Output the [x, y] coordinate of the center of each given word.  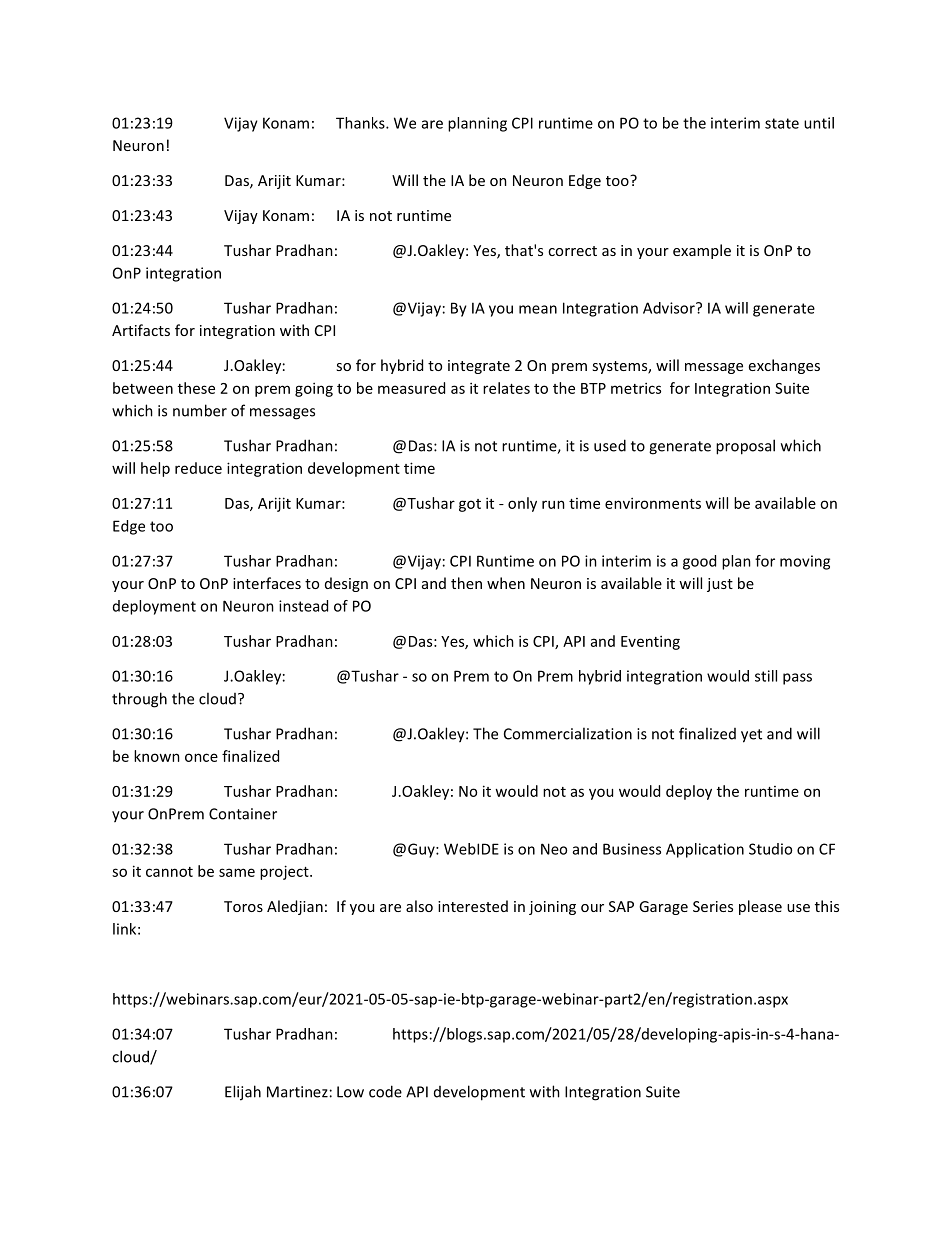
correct [572, 251]
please [760, 907]
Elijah [243, 1093]
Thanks [361, 123]
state [782, 123]
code [385, 1091]
